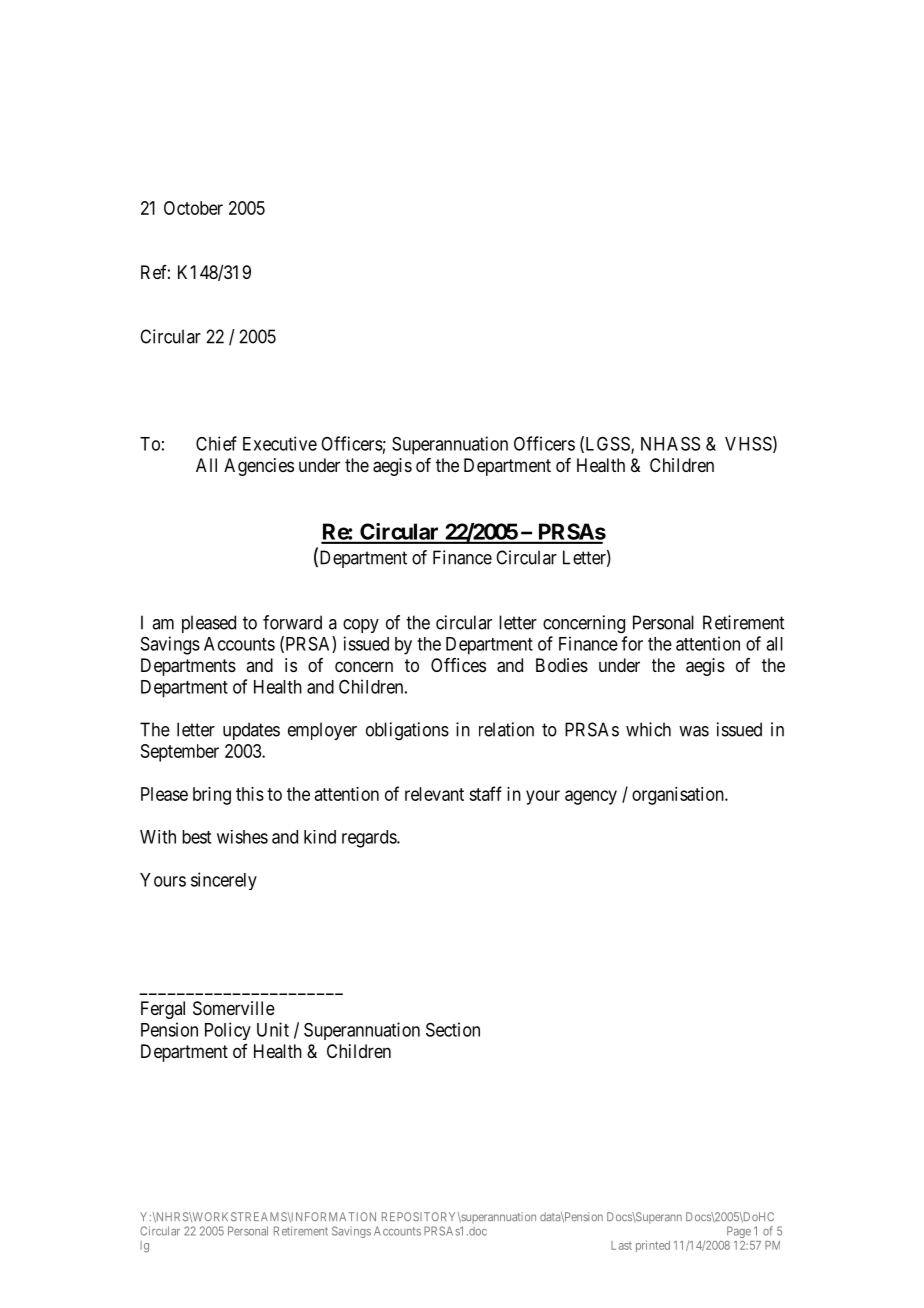  Describe the element at coordinates (280, 443) in the screenshot. I see `Executive` at that location.
